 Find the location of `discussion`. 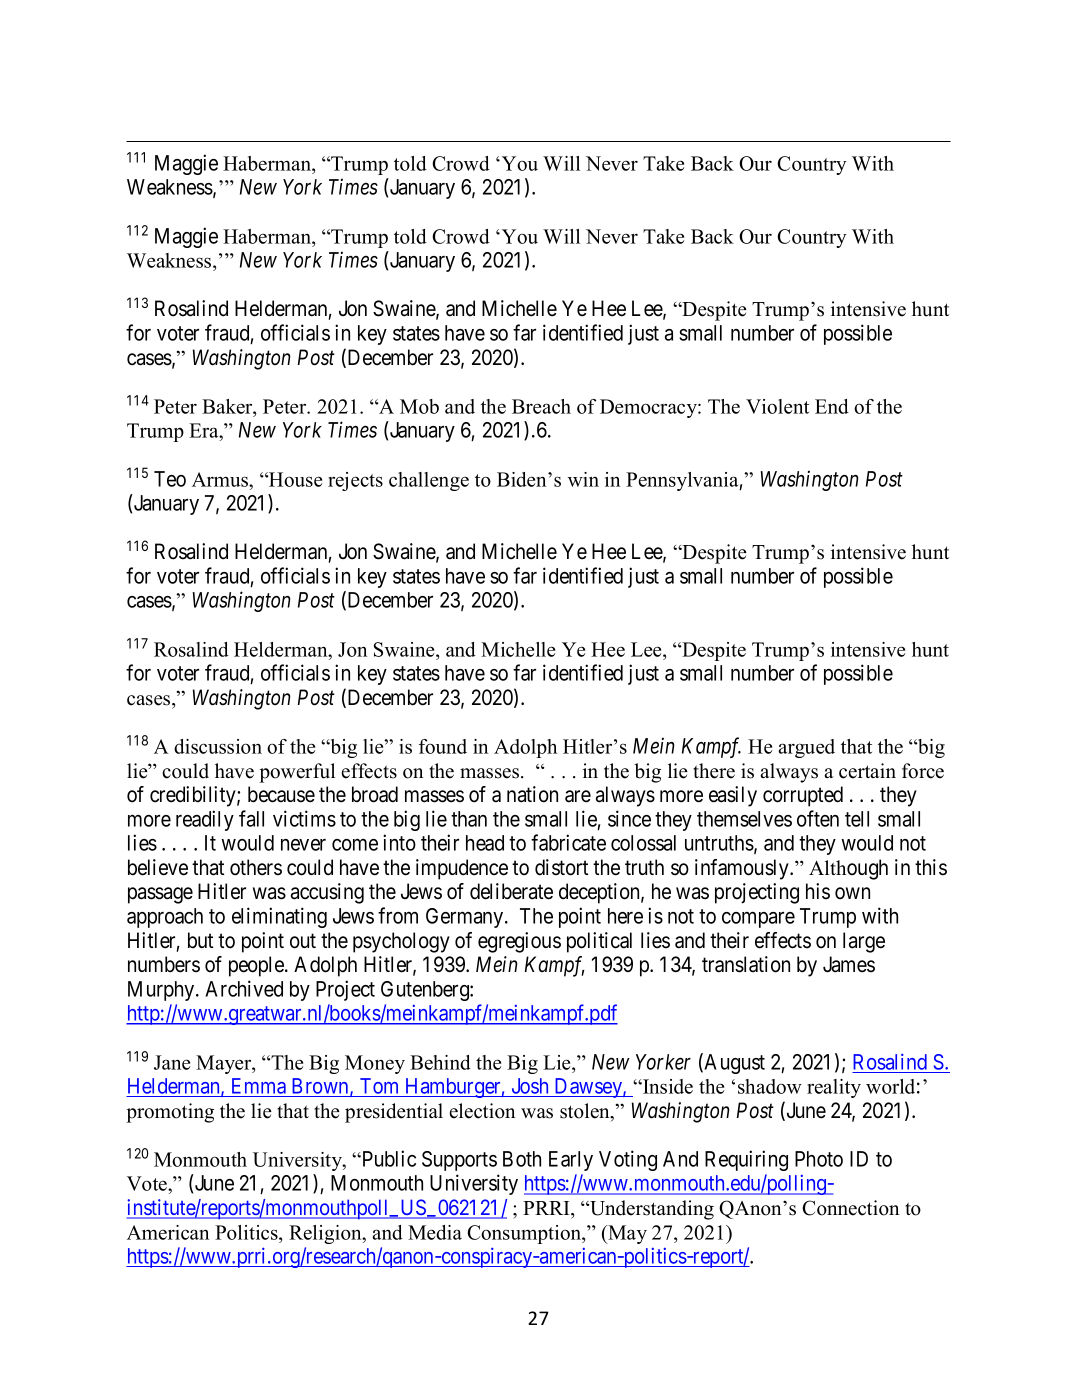

discussion is located at coordinates (218, 746).
